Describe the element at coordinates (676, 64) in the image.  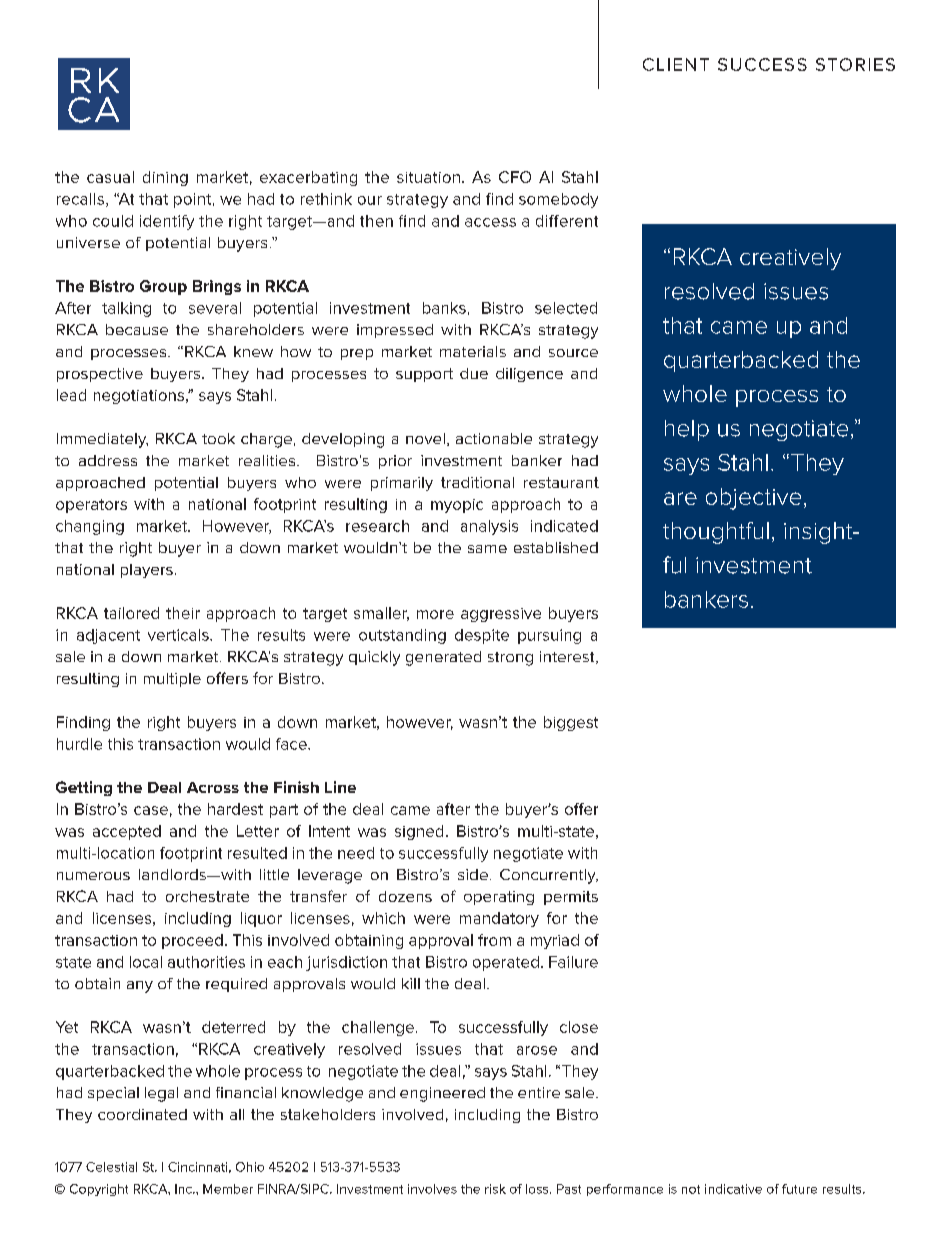
I see `CLIENT` at that location.
